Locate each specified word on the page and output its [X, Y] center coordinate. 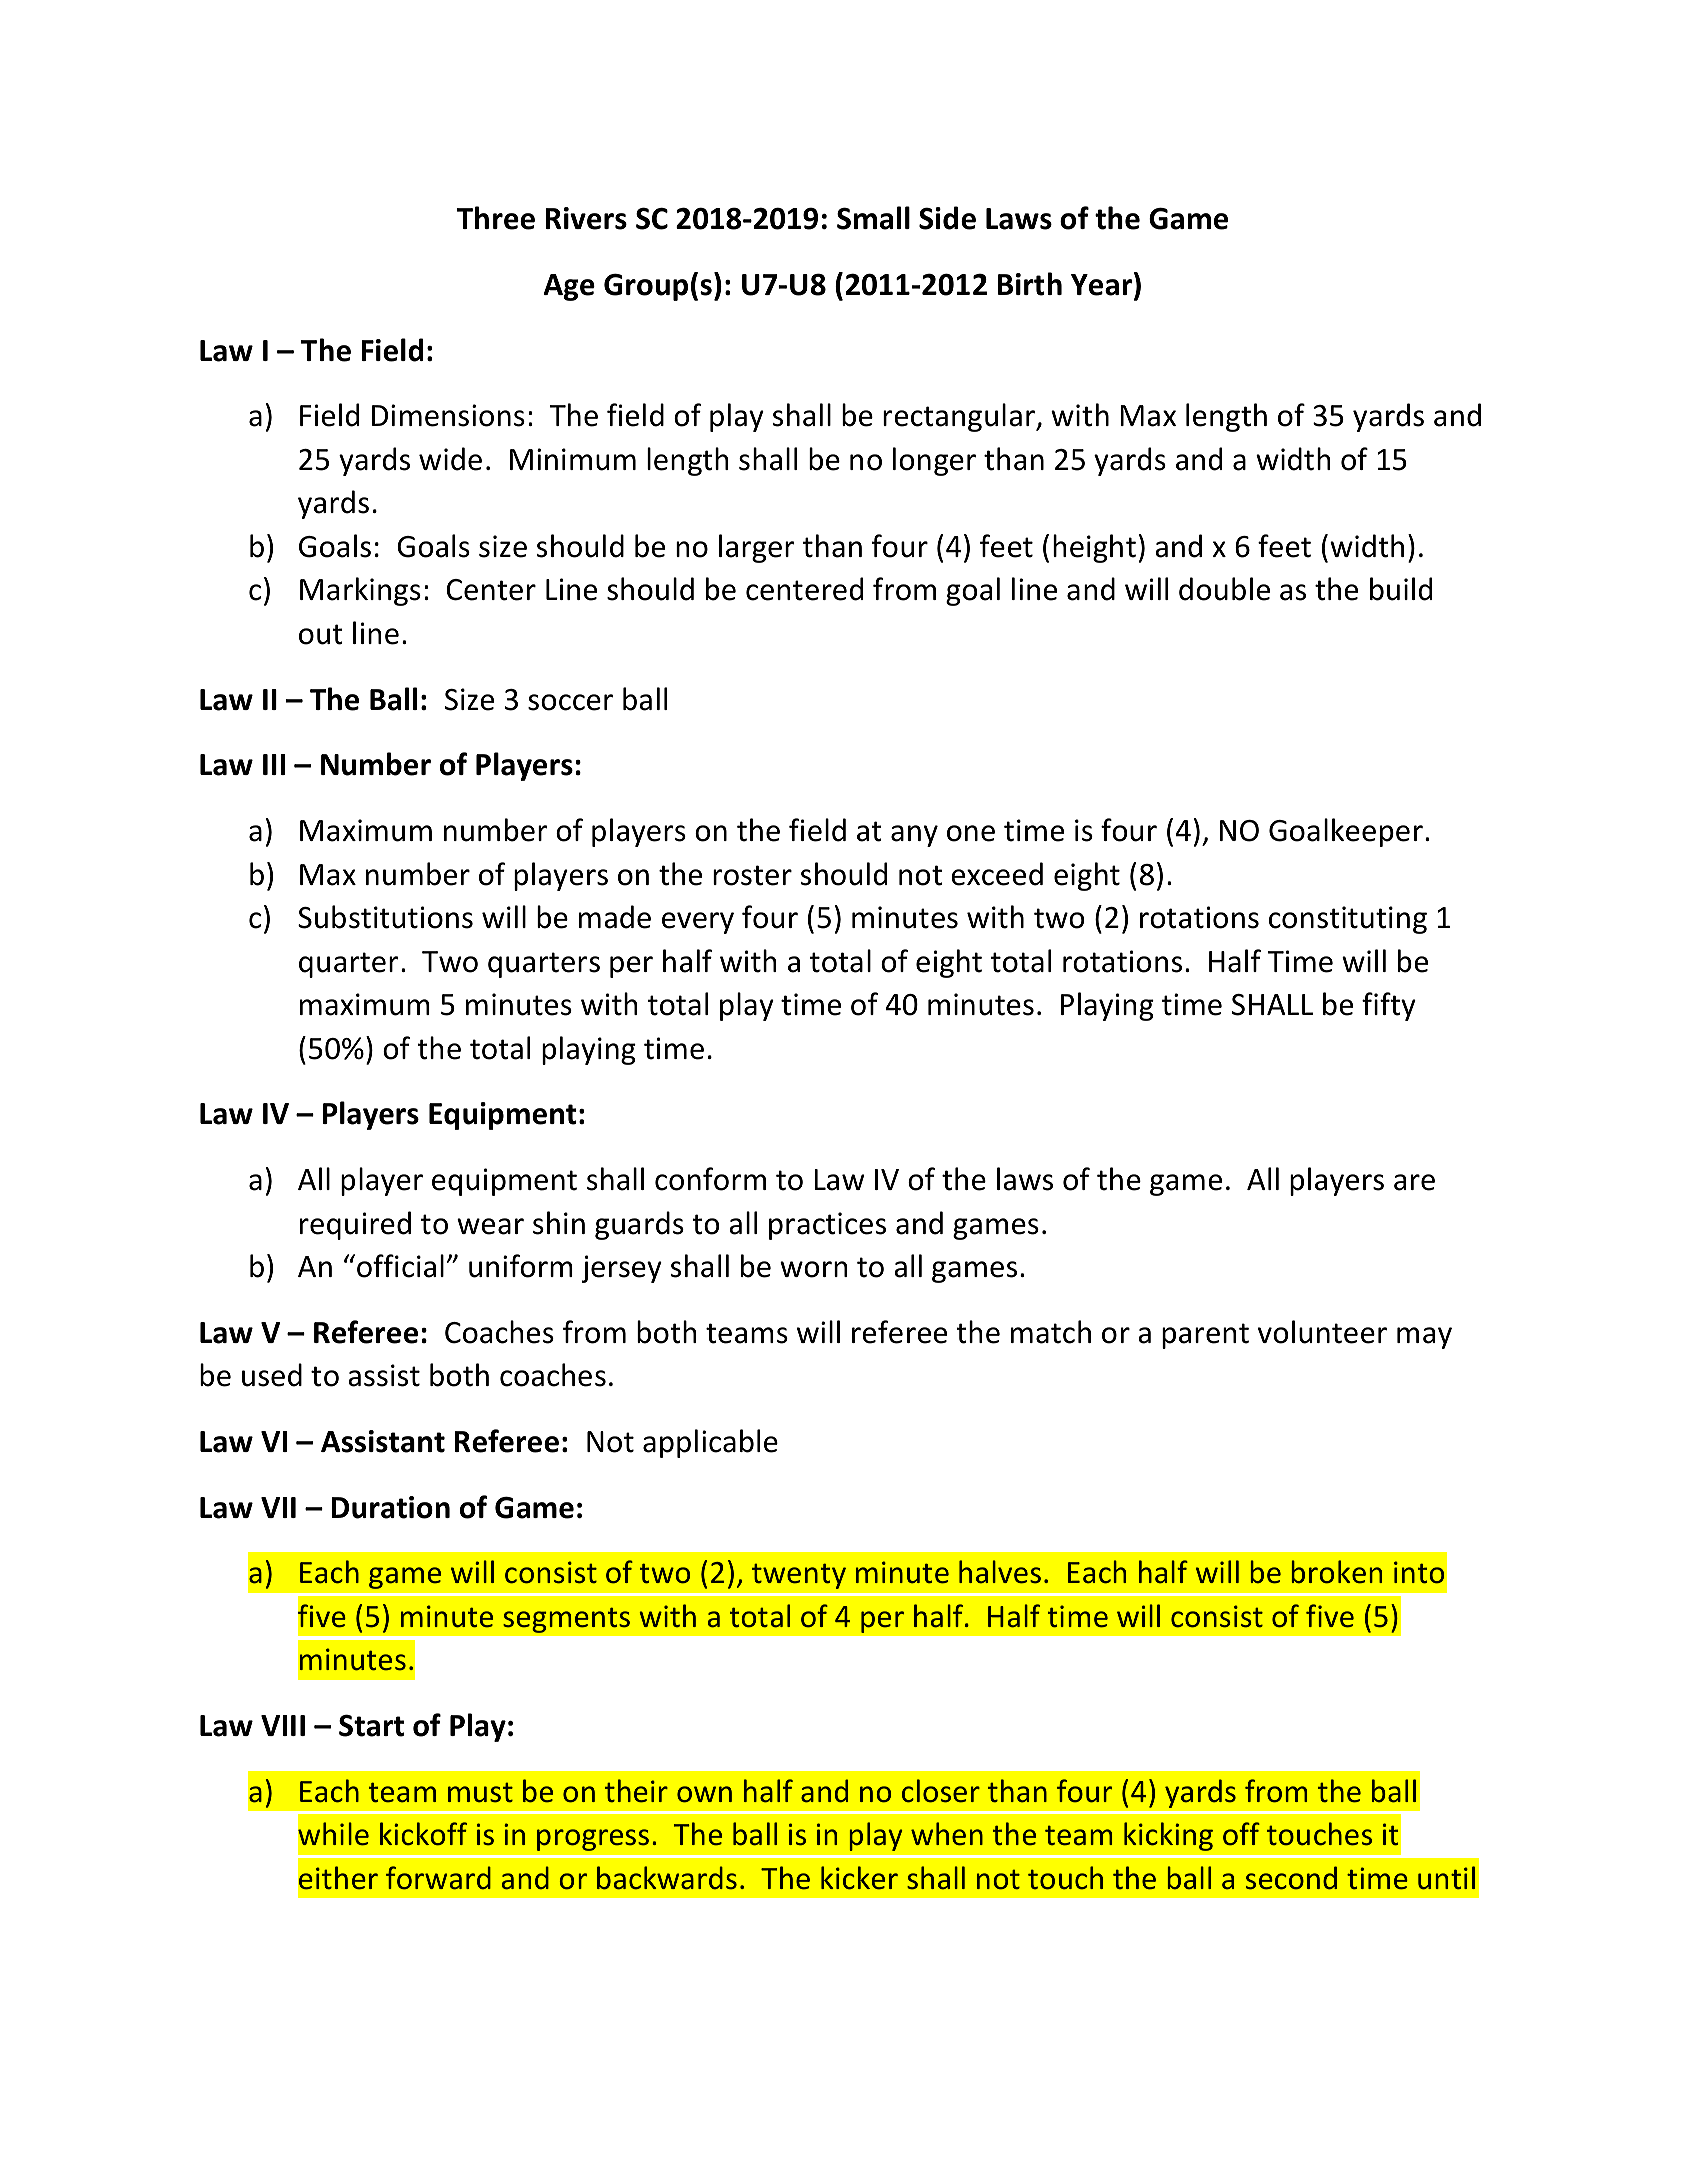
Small [873, 218]
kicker [859, 1878]
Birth [1030, 284]
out [321, 634]
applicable [710, 1443]
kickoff [423, 1834]
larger [756, 548]
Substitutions [385, 917]
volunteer [1322, 1332]
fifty [1389, 1006]
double [1224, 589]
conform [710, 1179]
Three [496, 218]
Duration [390, 1507]
